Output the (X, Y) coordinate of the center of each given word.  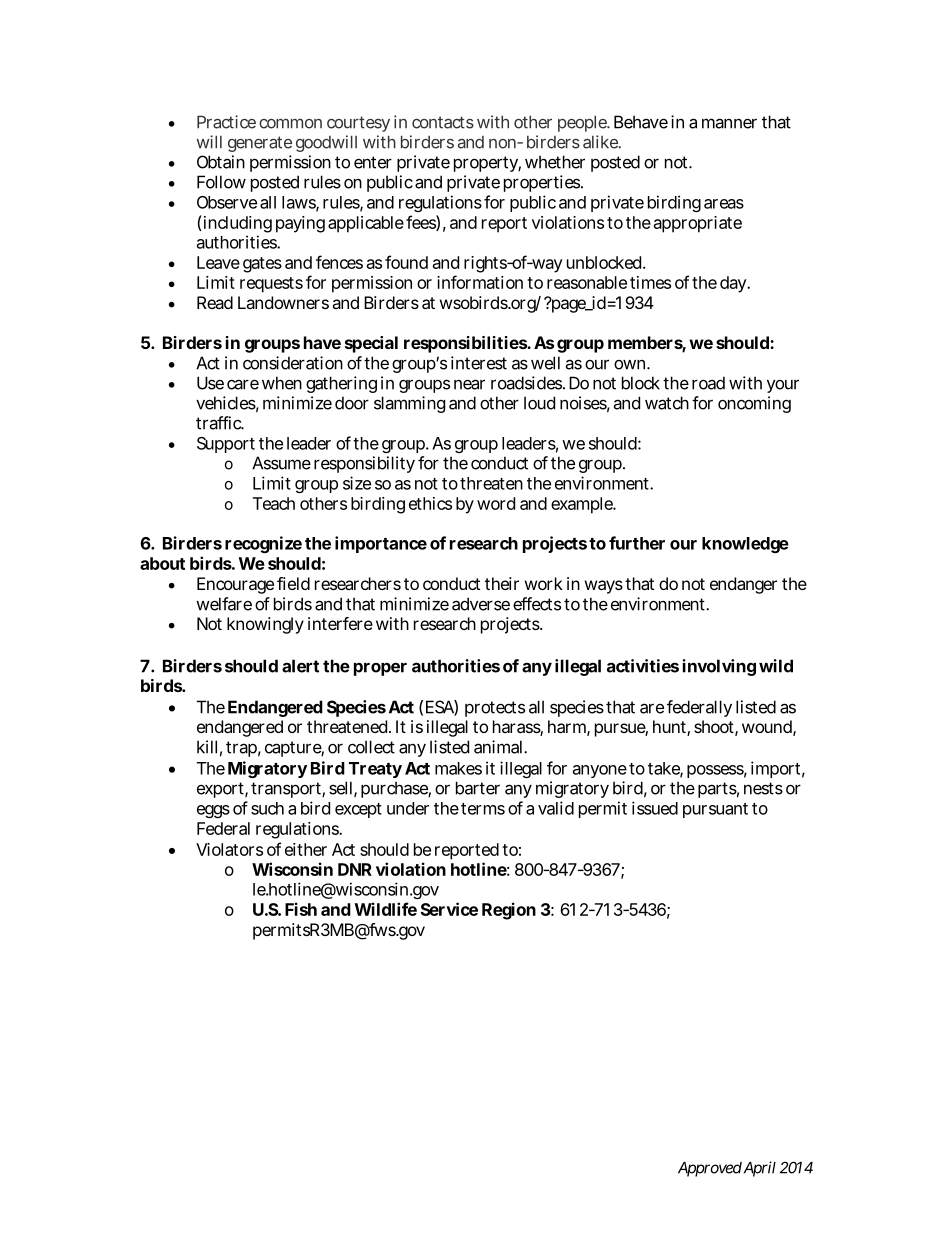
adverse (481, 604)
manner (729, 123)
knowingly (265, 625)
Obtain (221, 162)
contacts (443, 122)
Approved (710, 1169)
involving (719, 667)
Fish (301, 909)
